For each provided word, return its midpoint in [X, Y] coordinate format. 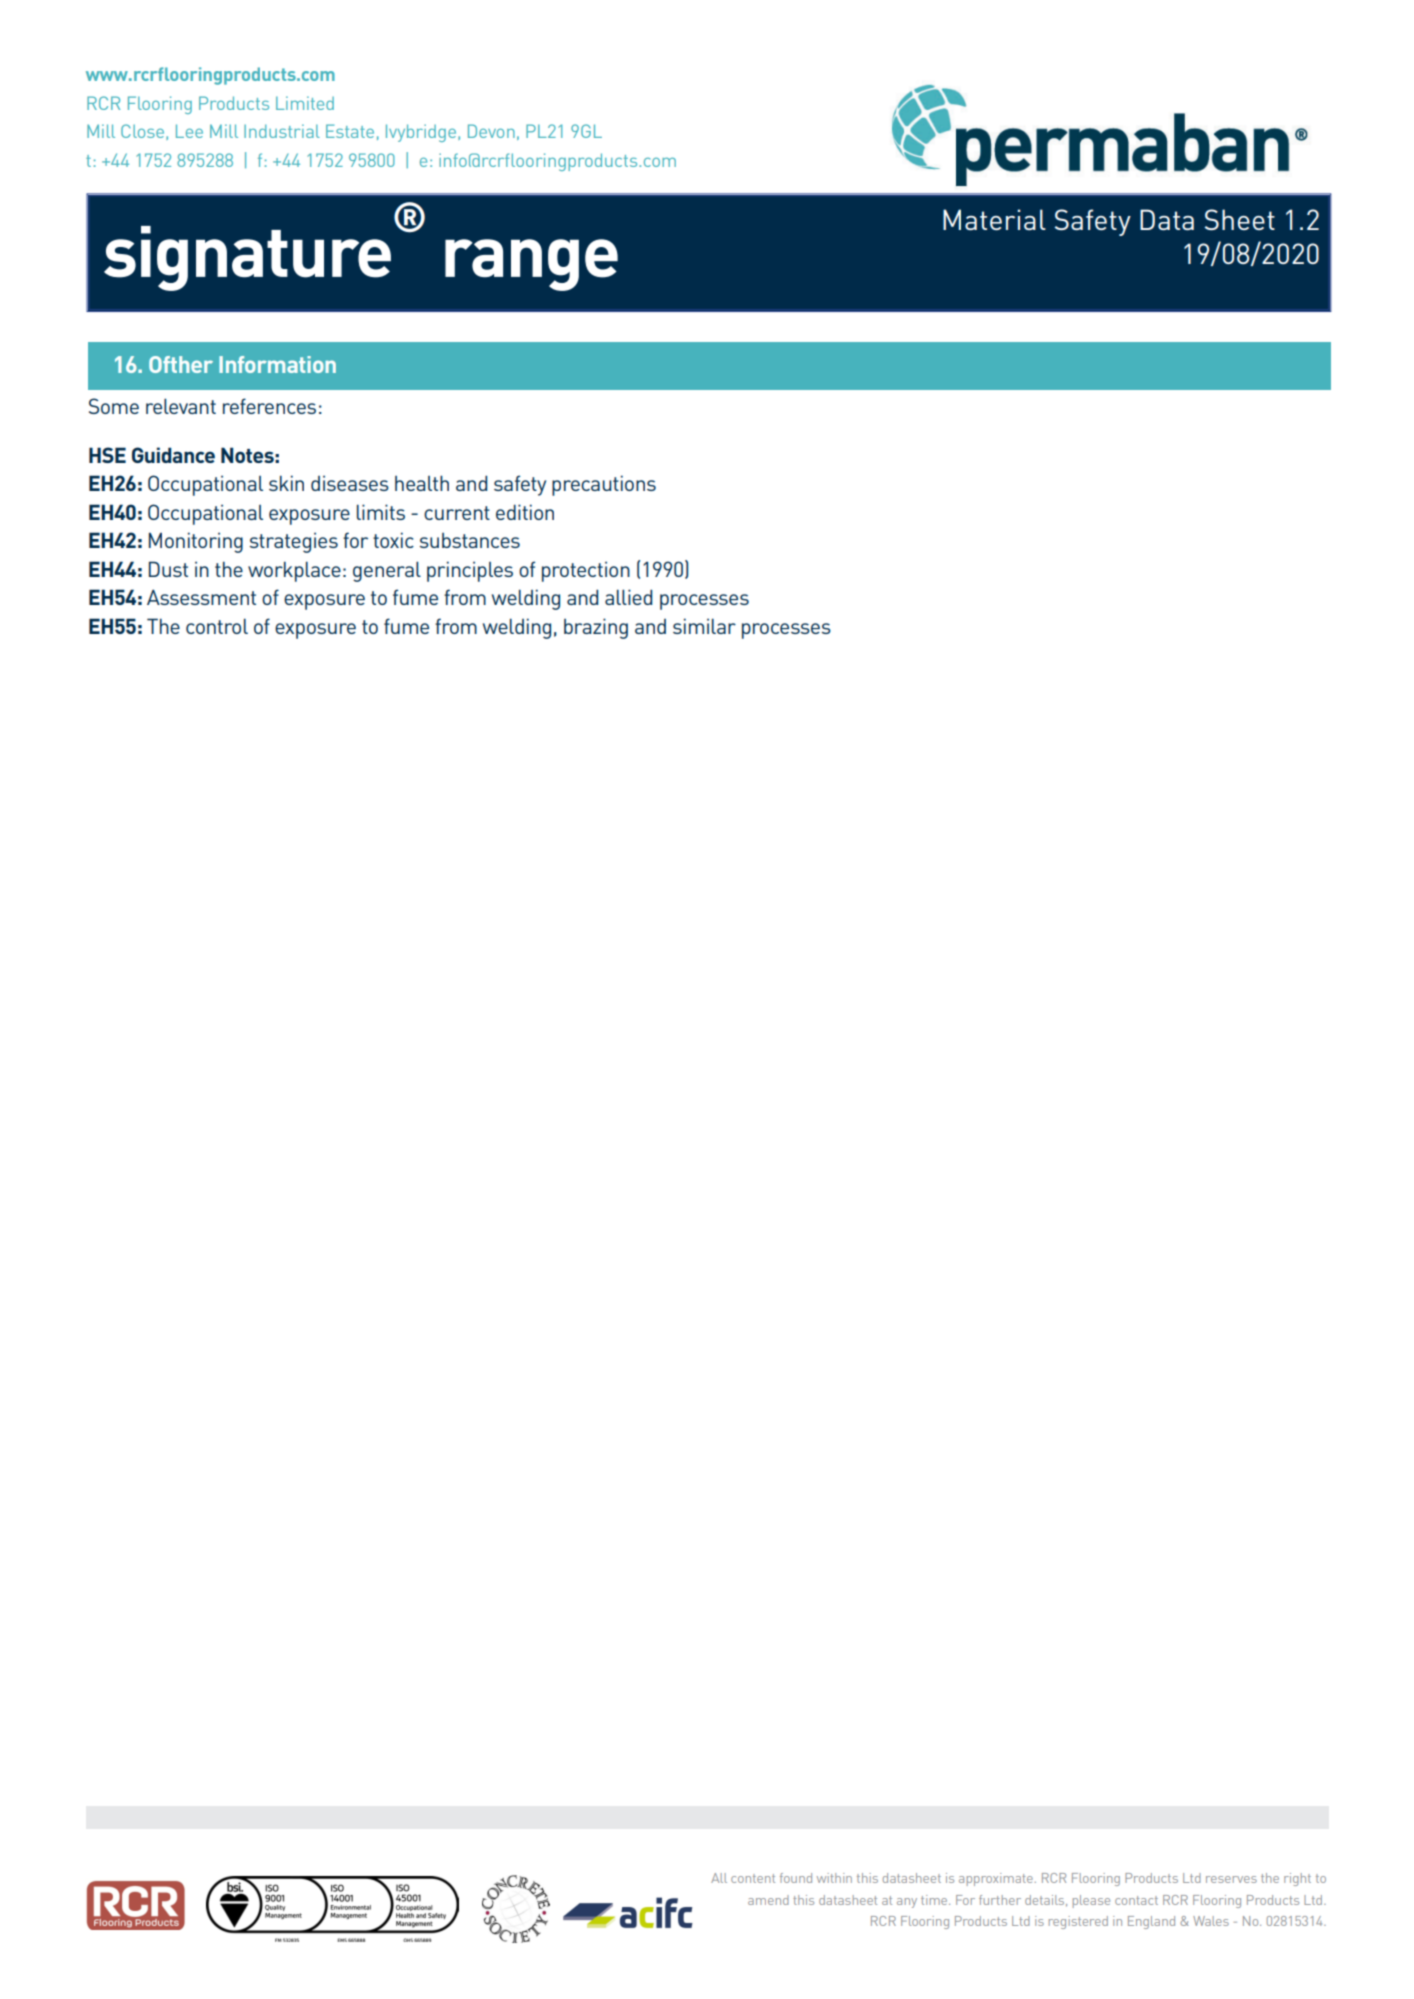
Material [994, 219]
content [753, 1878]
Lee [189, 131]
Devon [491, 131]
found [796, 1878]
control [217, 626]
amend [768, 1900]
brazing [596, 628]
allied [628, 597]
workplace [294, 572]
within [834, 1878]
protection [586, 571]
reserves [1231, 1879]
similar [704, 626]
